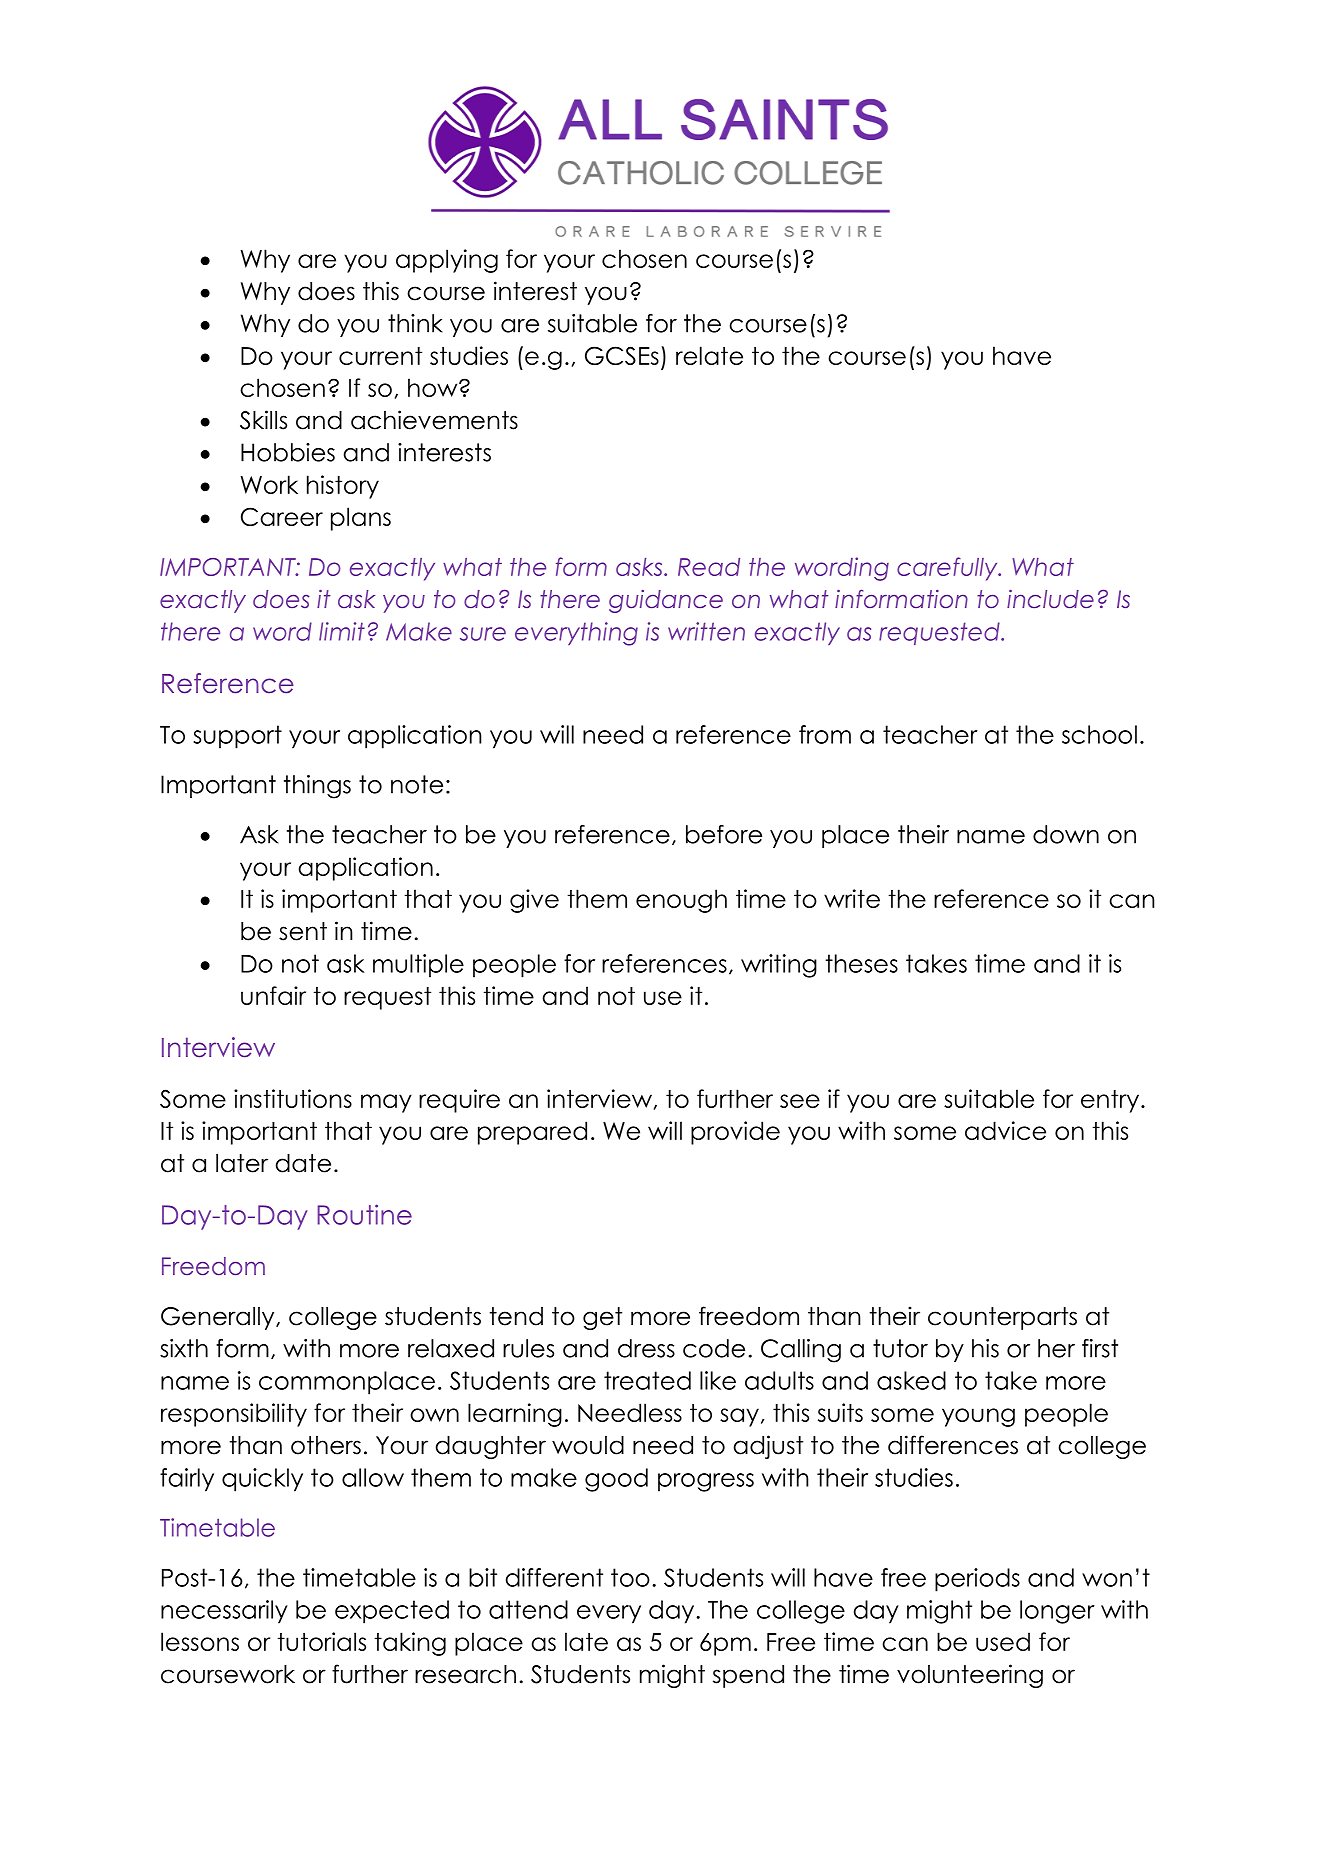  I want to click on enough, so click(681, 901).
